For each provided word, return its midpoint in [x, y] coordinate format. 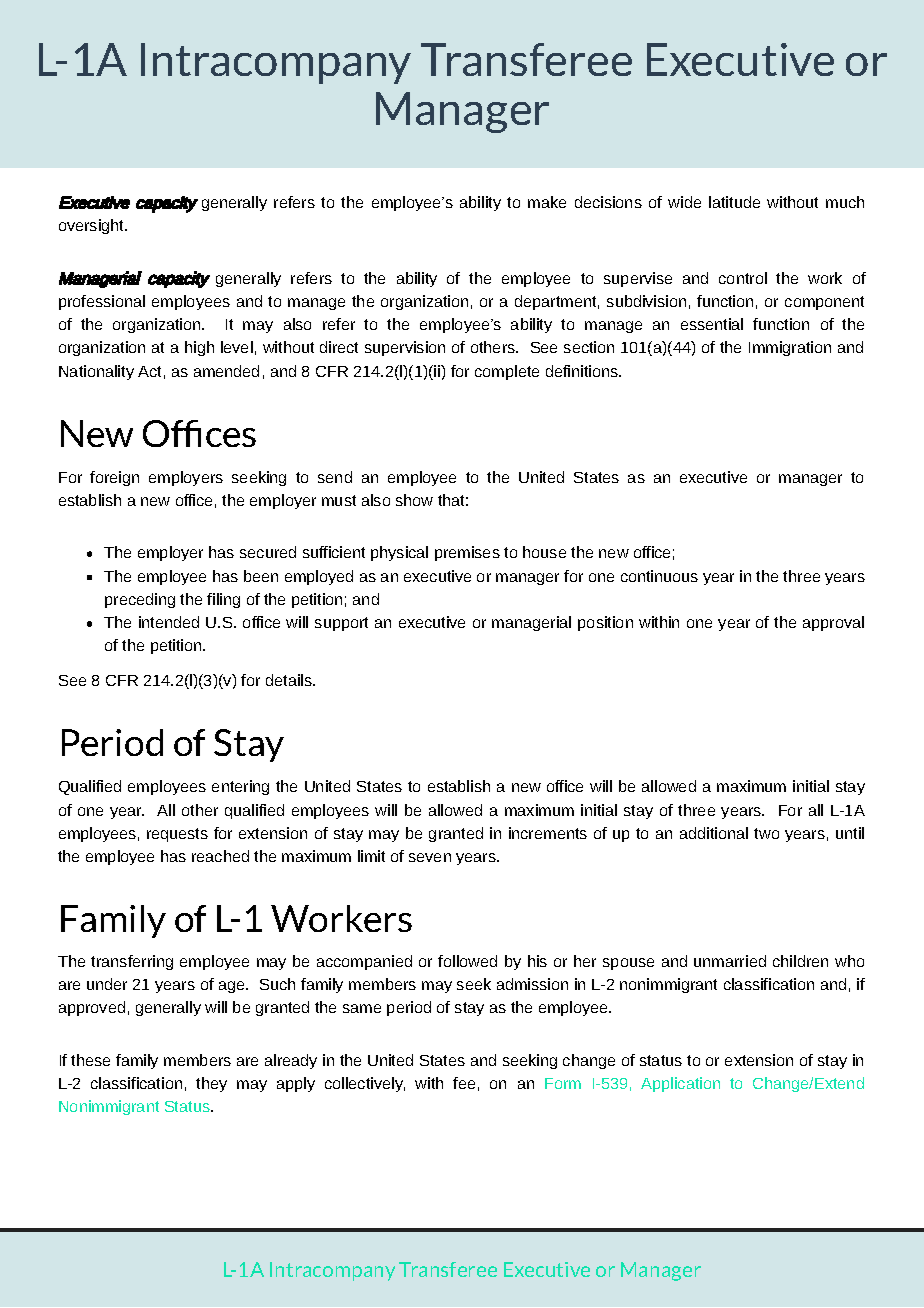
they [211, 1084]
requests [177, 835]
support [341, 624]
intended [169, 622]
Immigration [790, 348]
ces [231, 437]
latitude [734, 202]
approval [833, 623]
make [547, 202]
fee [464, 1083]
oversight [93, 226]
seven [430, 857]
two [766, 833]
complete [507, 372]
